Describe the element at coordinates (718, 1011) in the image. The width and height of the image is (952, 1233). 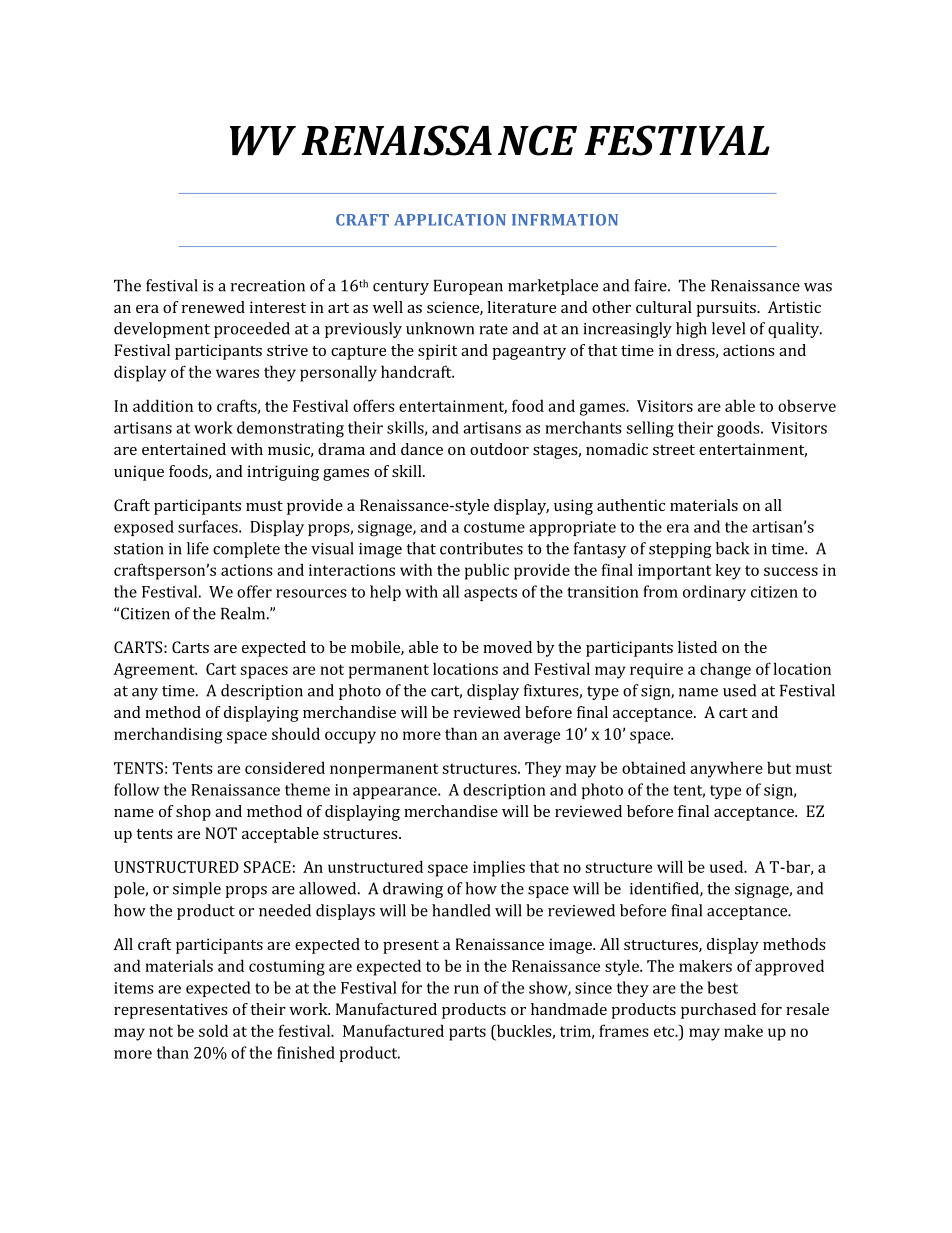
I see `purchased` at that location.
